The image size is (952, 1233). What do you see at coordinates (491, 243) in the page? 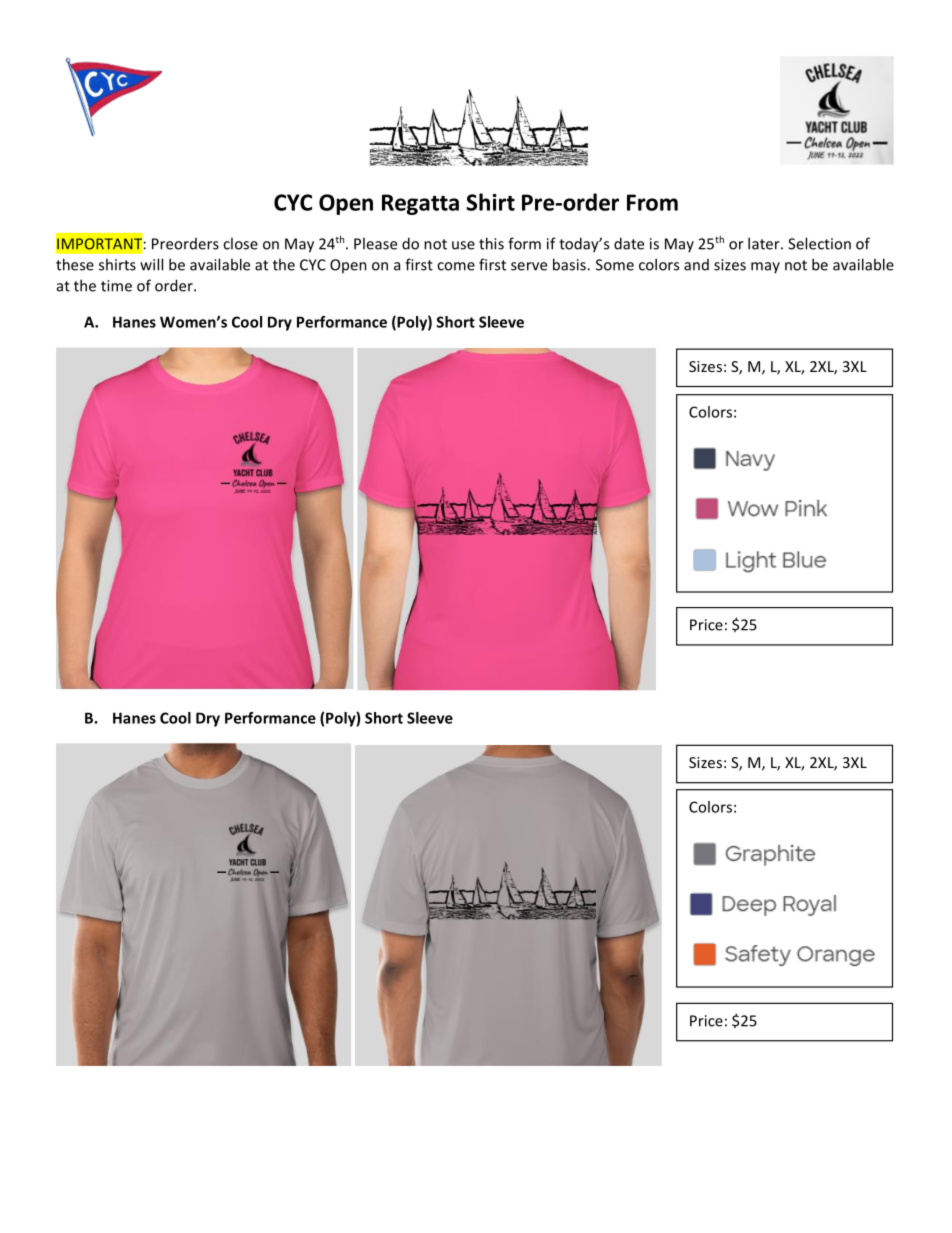
I see `this` at bounding box center [491, 243].
